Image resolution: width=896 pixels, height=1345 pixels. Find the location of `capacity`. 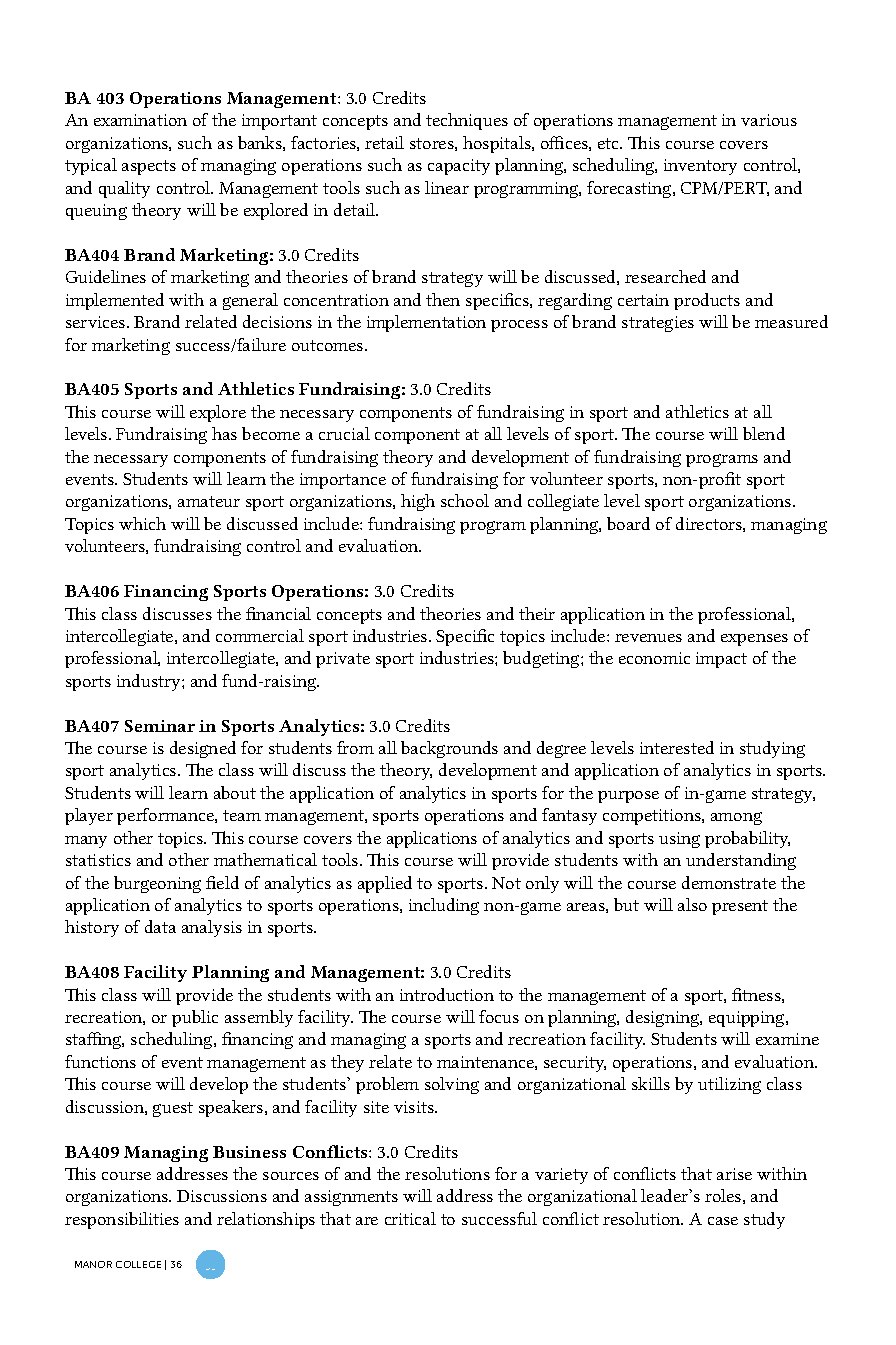

capacity is located at coordinates (459, 167).
